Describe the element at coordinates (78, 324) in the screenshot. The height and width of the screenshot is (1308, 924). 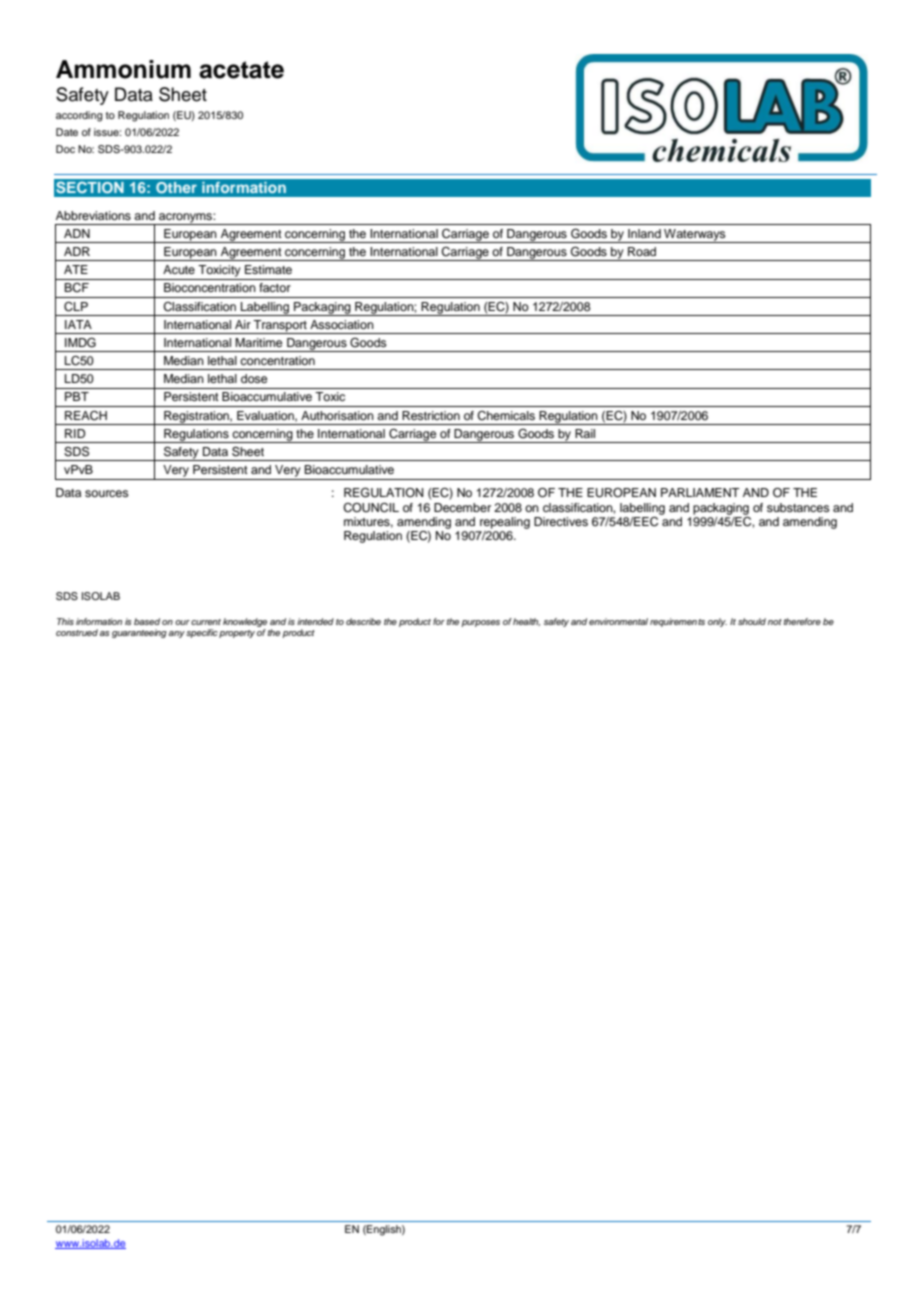
I see `IATA` at that location.
